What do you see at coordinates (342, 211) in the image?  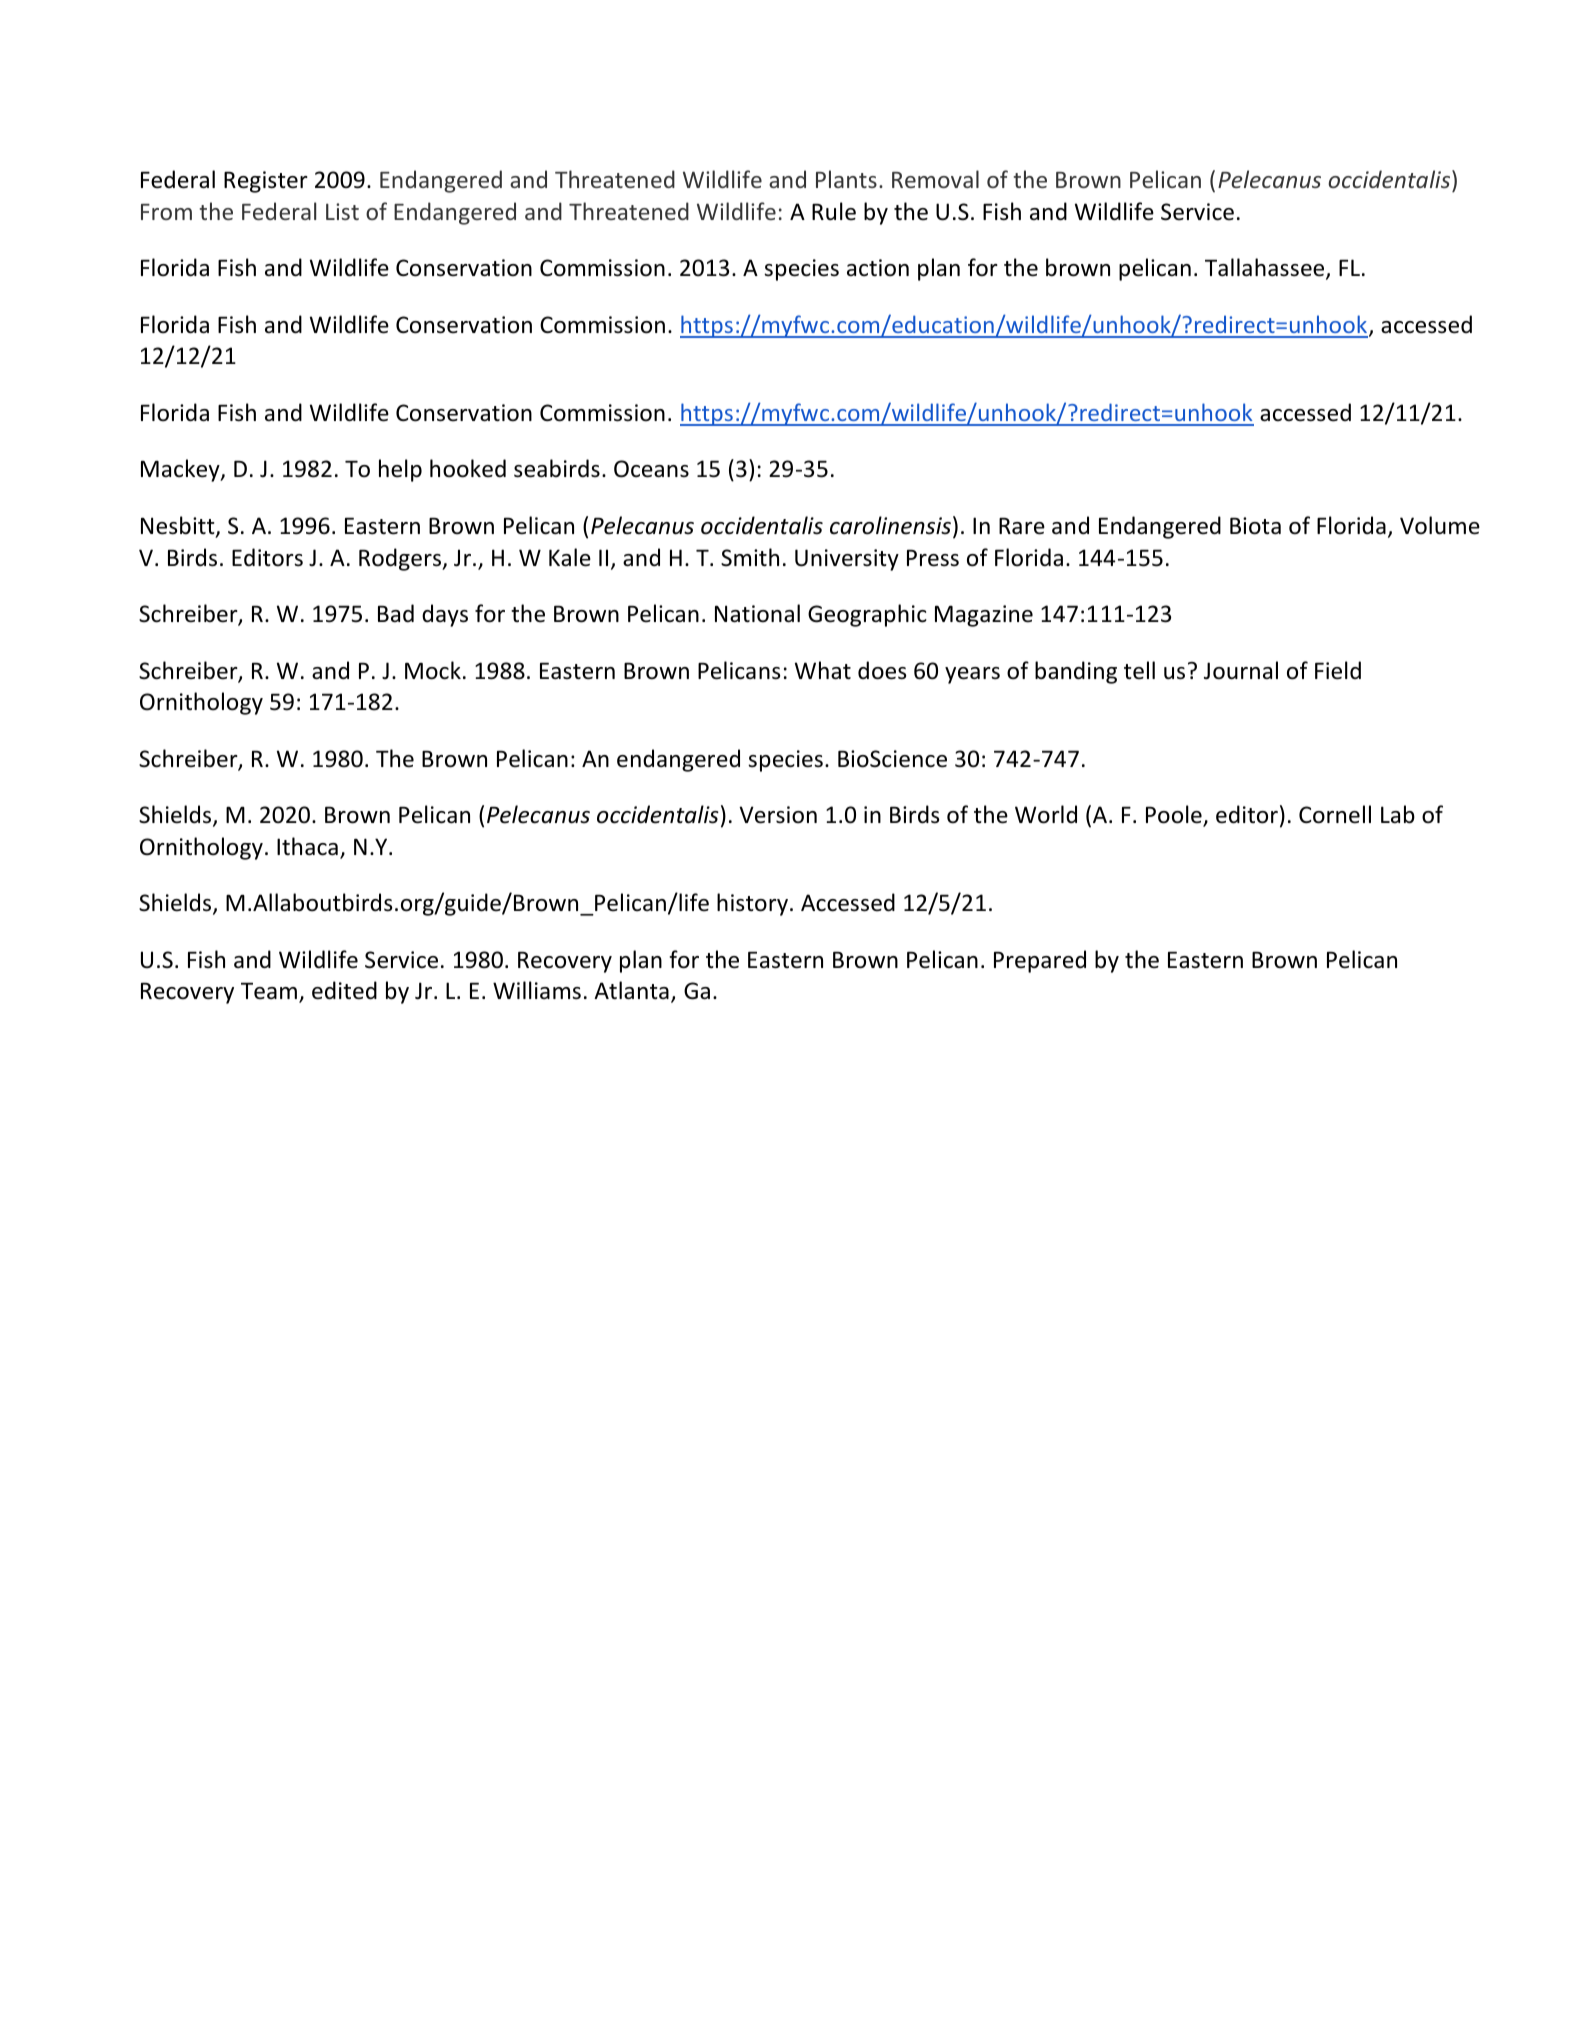 I see `List` at bounding box center [342, 211].
